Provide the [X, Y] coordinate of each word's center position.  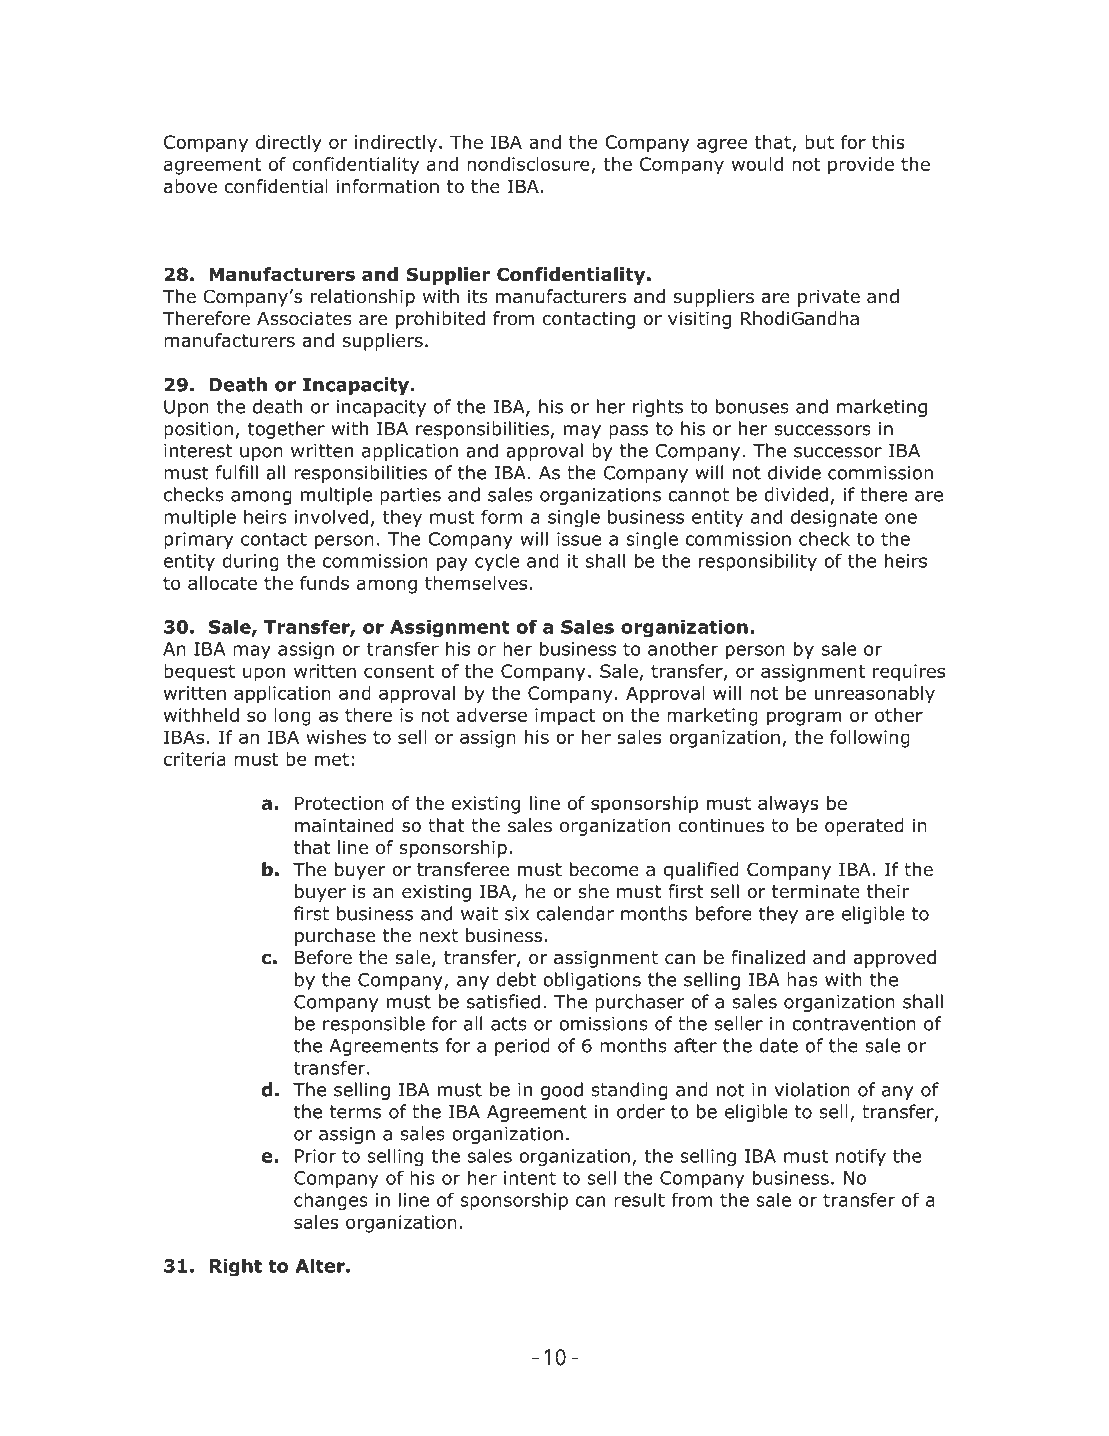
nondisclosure [529, 165]
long [292, 717]
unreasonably [875, 695]
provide [861, 166]
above [190, 186]
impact [565, 717]
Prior [315, 1156]
